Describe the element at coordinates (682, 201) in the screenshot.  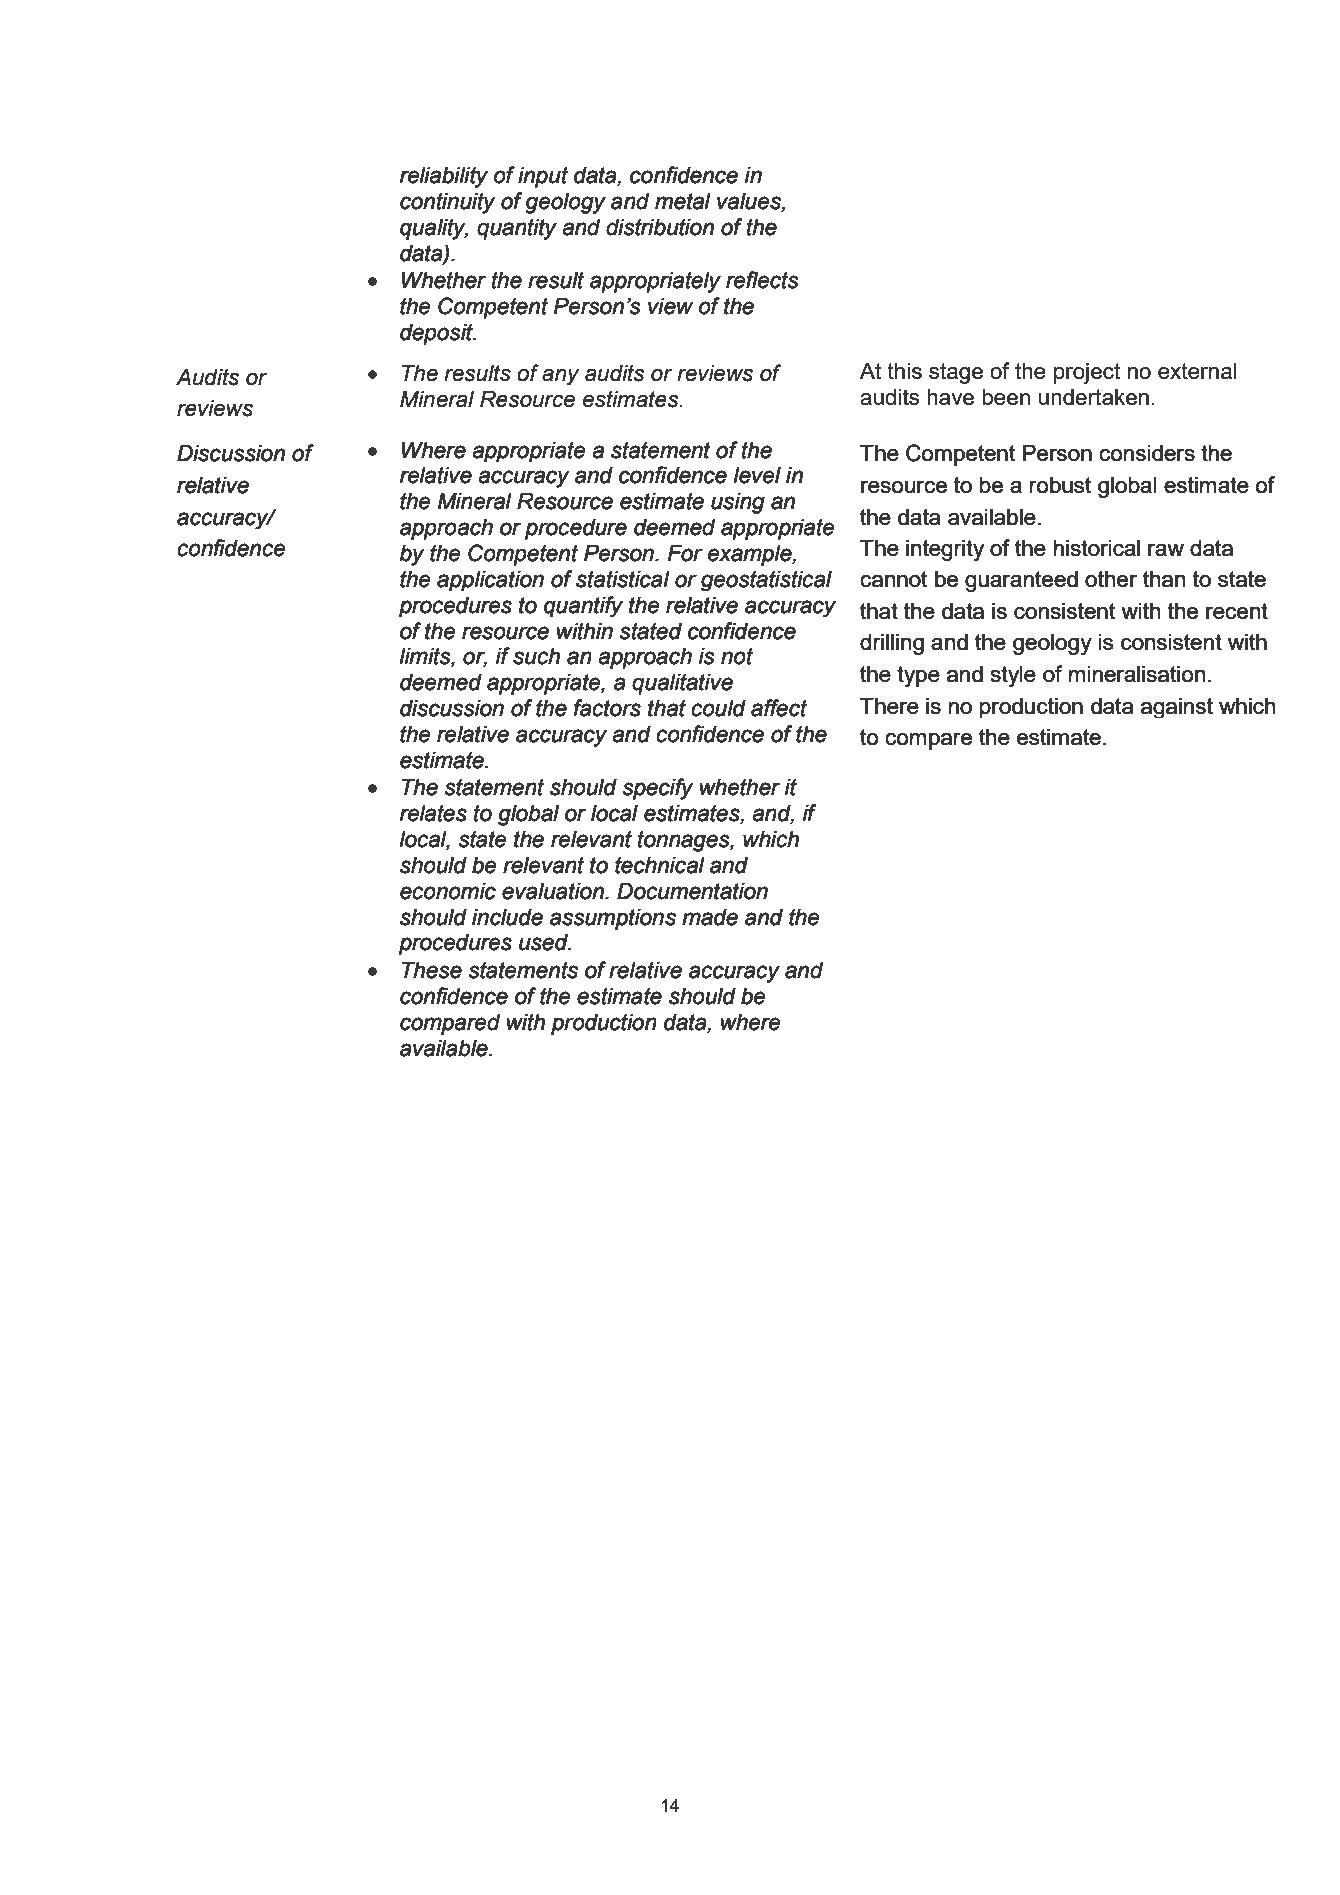
I see `metal` at that location.
